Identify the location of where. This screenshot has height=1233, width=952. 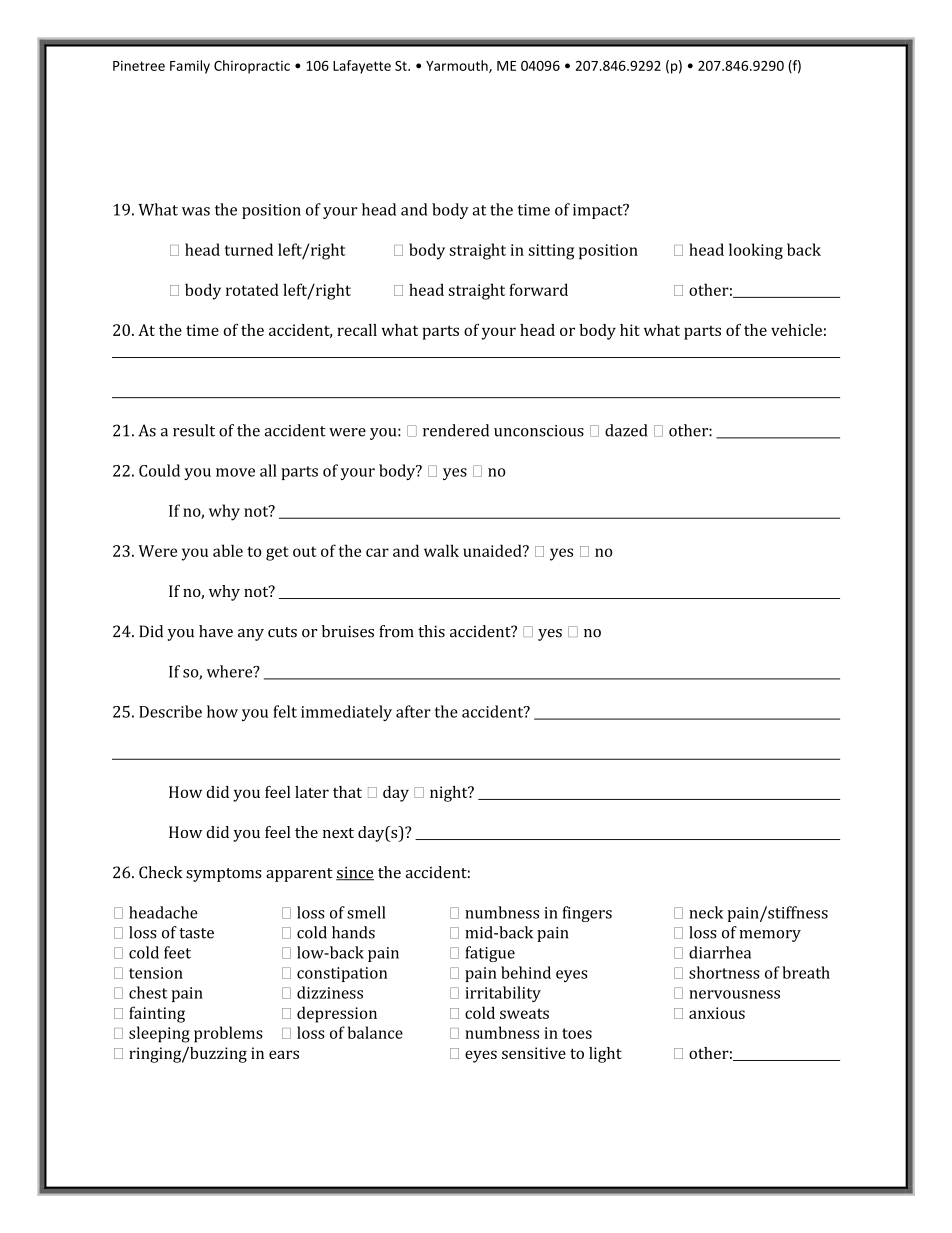
(231, 671).
